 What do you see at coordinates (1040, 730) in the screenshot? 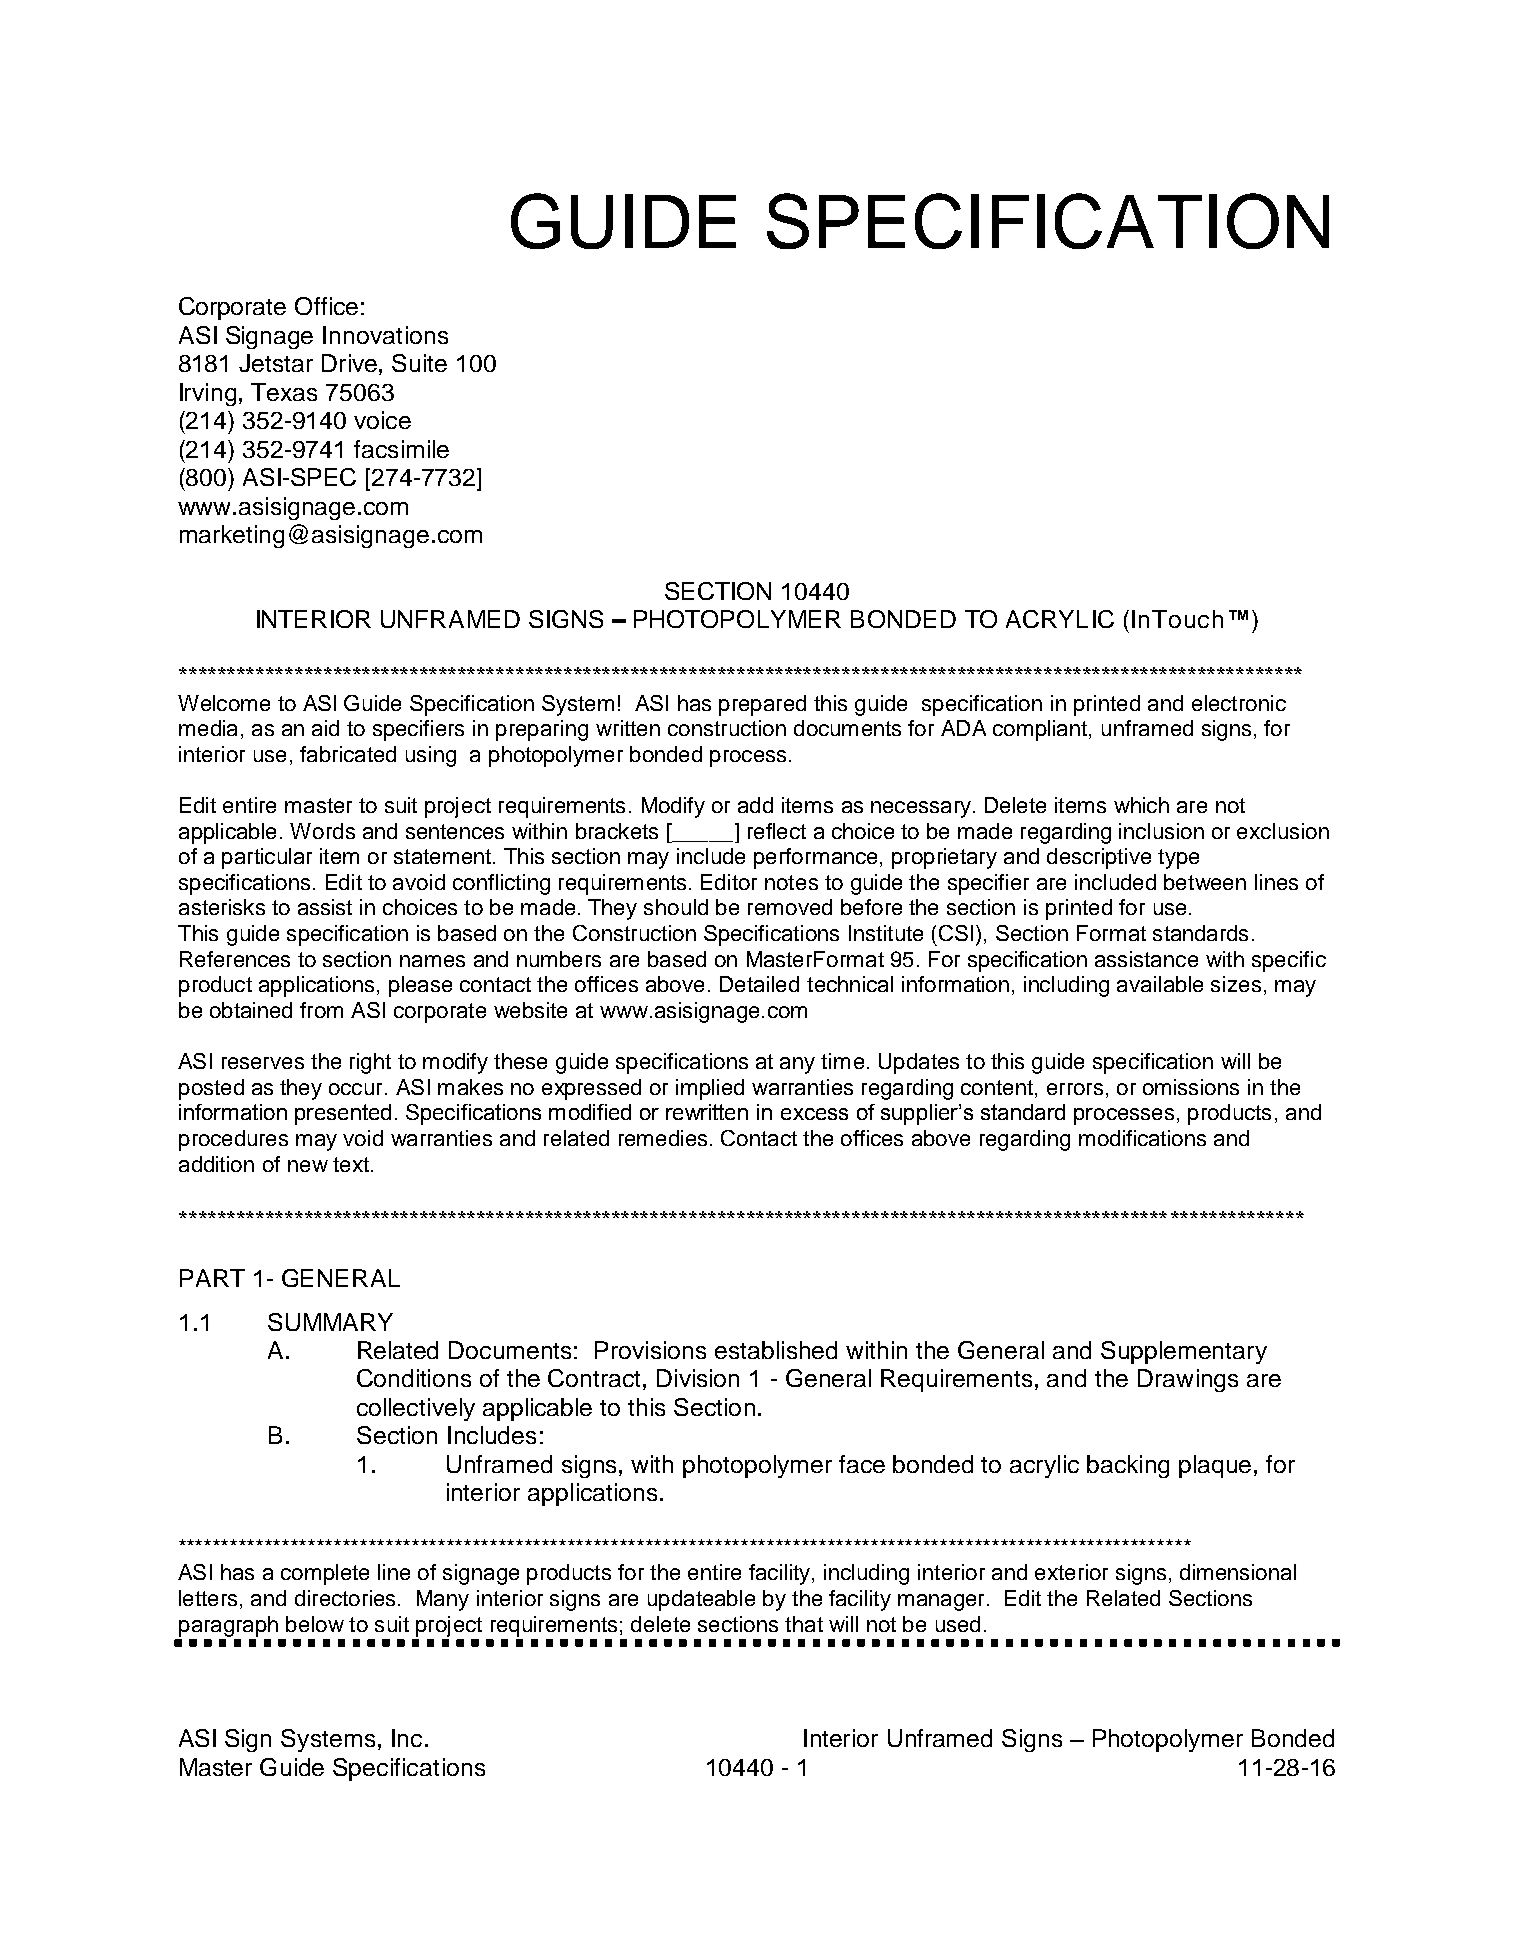
I see `compliant` at bounding box center [1040, 730].
